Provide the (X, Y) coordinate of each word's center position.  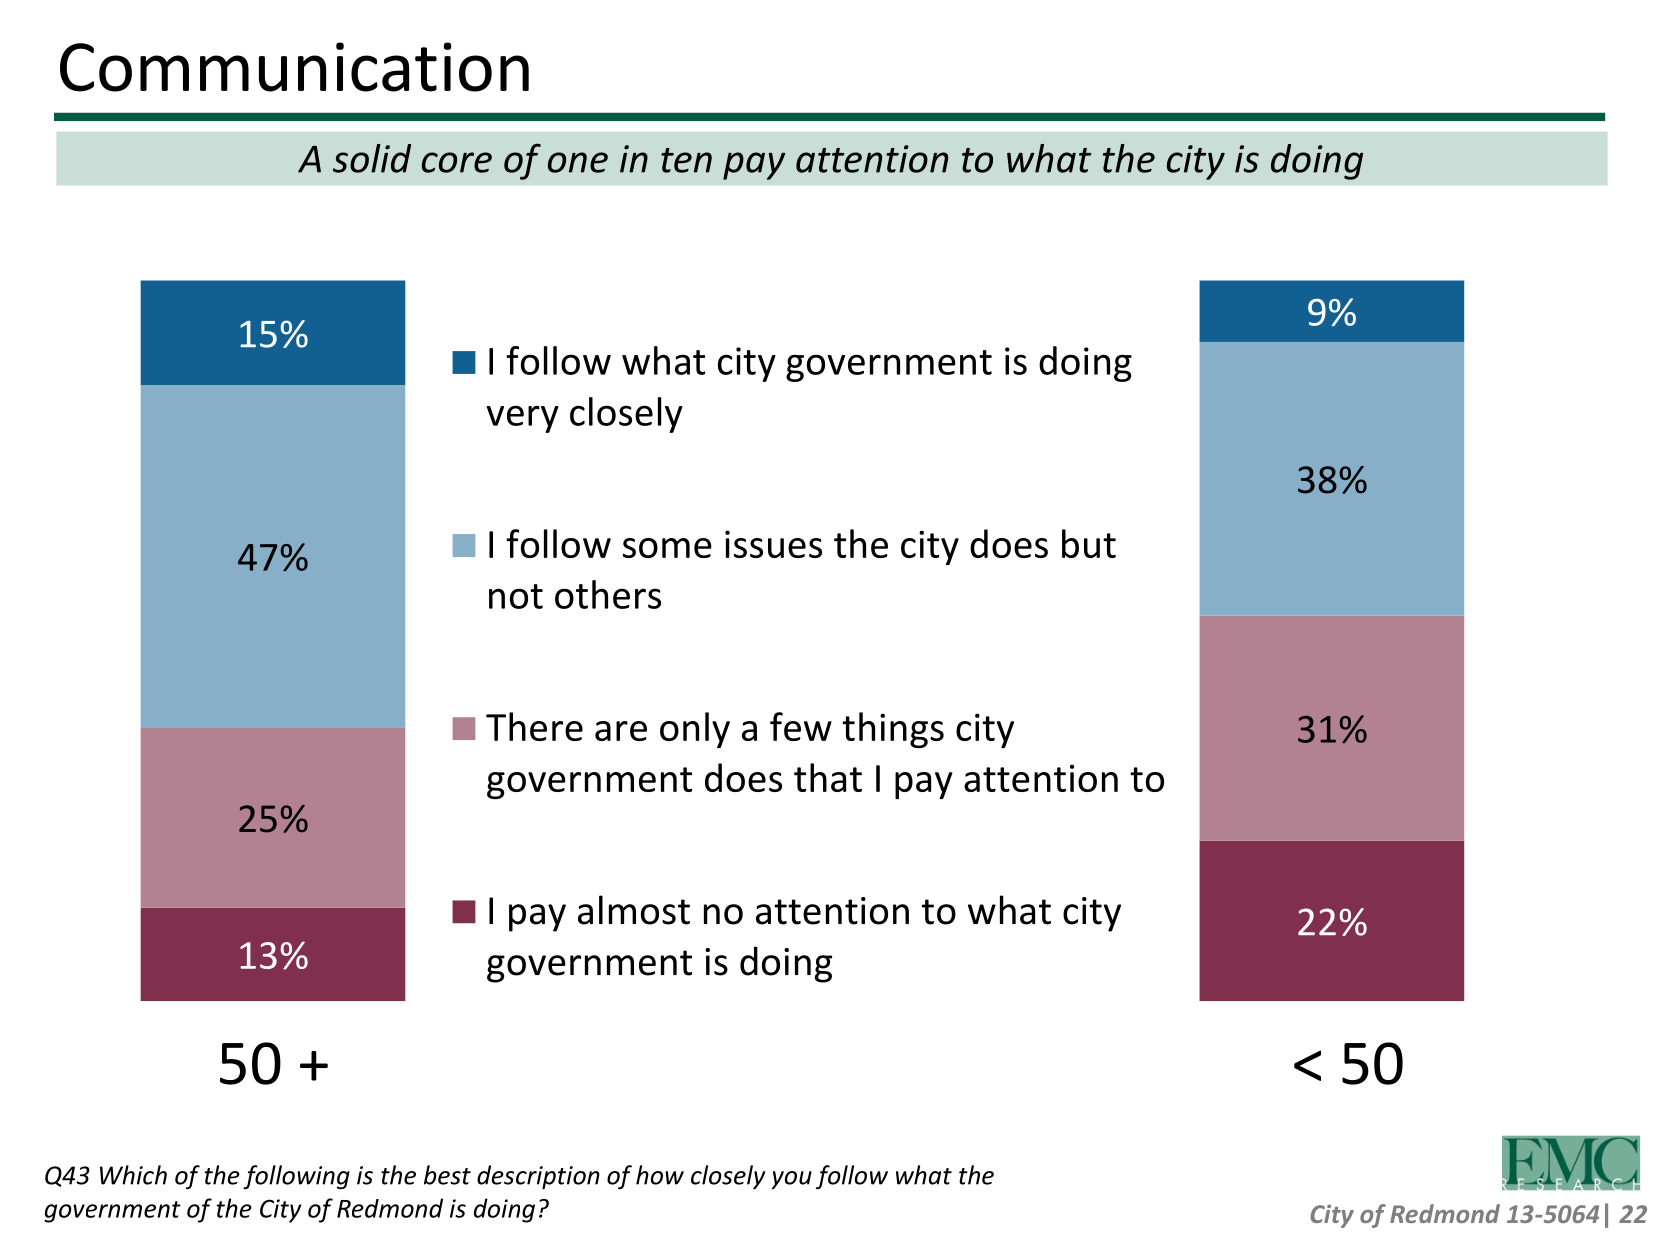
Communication (294, 67)
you (791, 1180)
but (1089, 543)
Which (133, 1175)
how (660, 1175)
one (578, 162)
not (516, 596)
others (608, 594)
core (457, 162)
